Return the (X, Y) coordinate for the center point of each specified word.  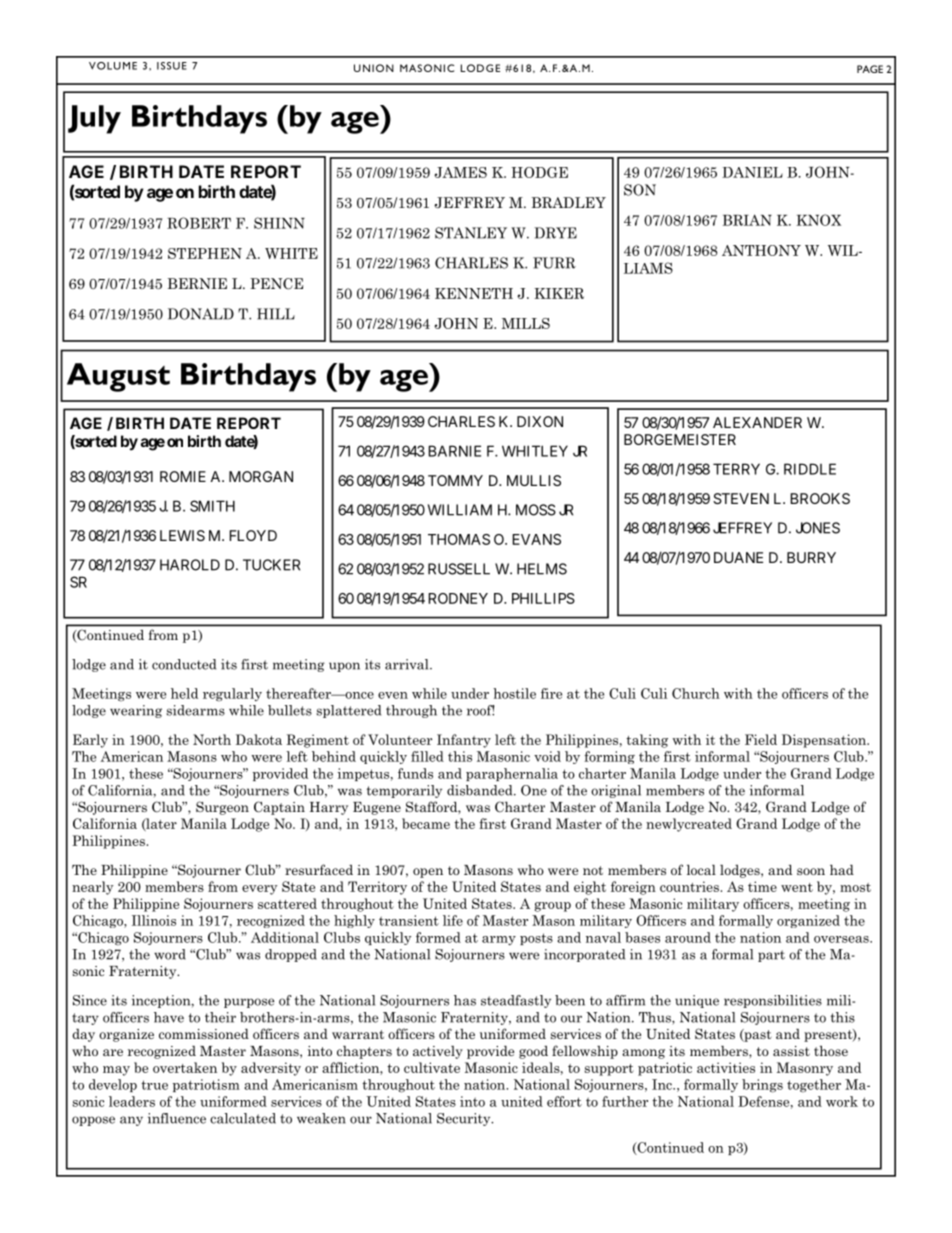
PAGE (870, 69)
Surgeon (222, 808)
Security (465, 1119)
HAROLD (190, 565)
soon (811, 871)
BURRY (811, 557)
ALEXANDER (757, 422)
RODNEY (458, 598)
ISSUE (172, 66)
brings (762, 1086)
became (426, 823)
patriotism (206, 1085)
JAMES (460, 172)
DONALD (201, 314)
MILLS (526, 323)
